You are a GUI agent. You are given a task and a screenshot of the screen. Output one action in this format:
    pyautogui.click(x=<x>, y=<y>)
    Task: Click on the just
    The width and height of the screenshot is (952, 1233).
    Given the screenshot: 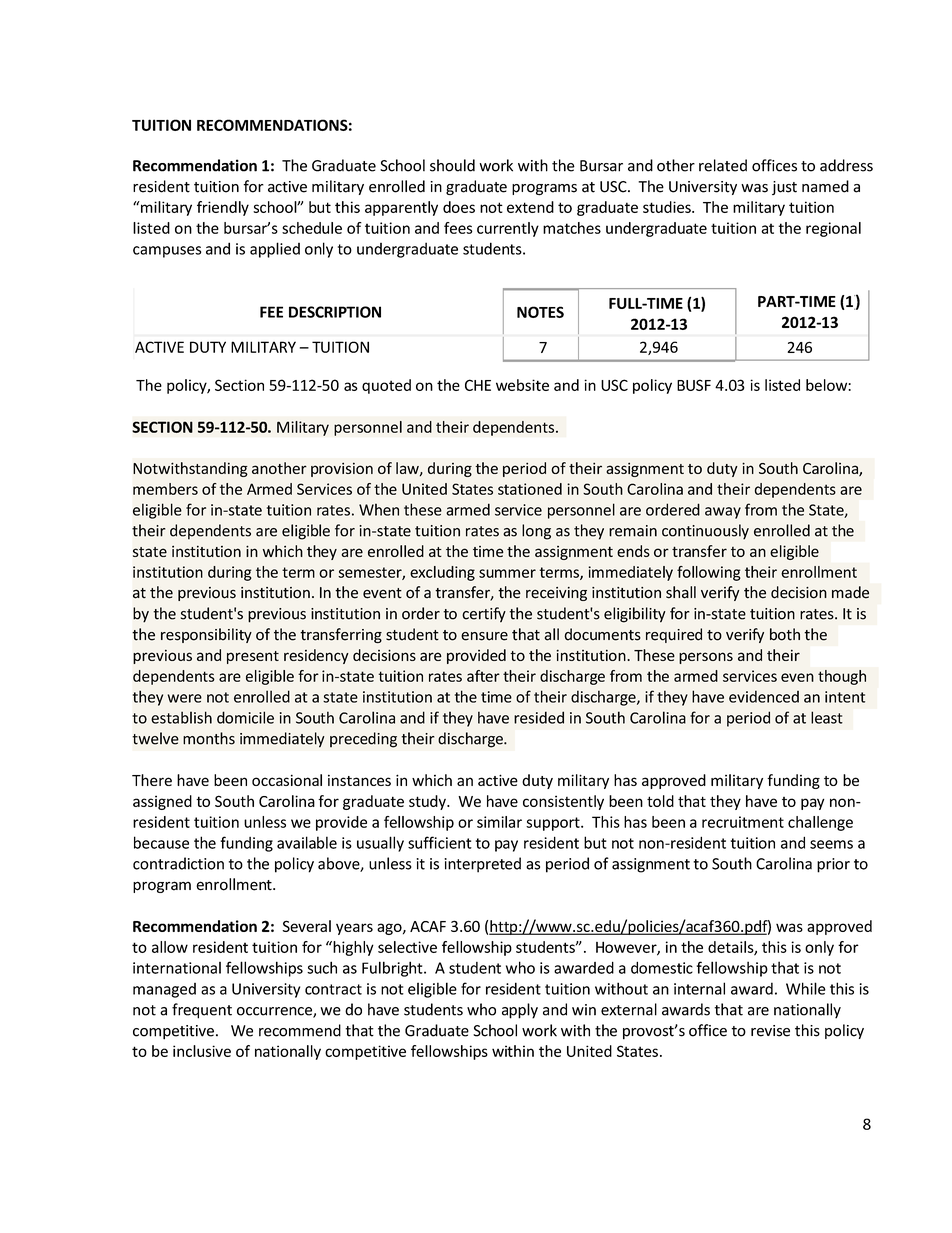 What is the action you would take?
    pyautogui.click(x=784, y=188)
